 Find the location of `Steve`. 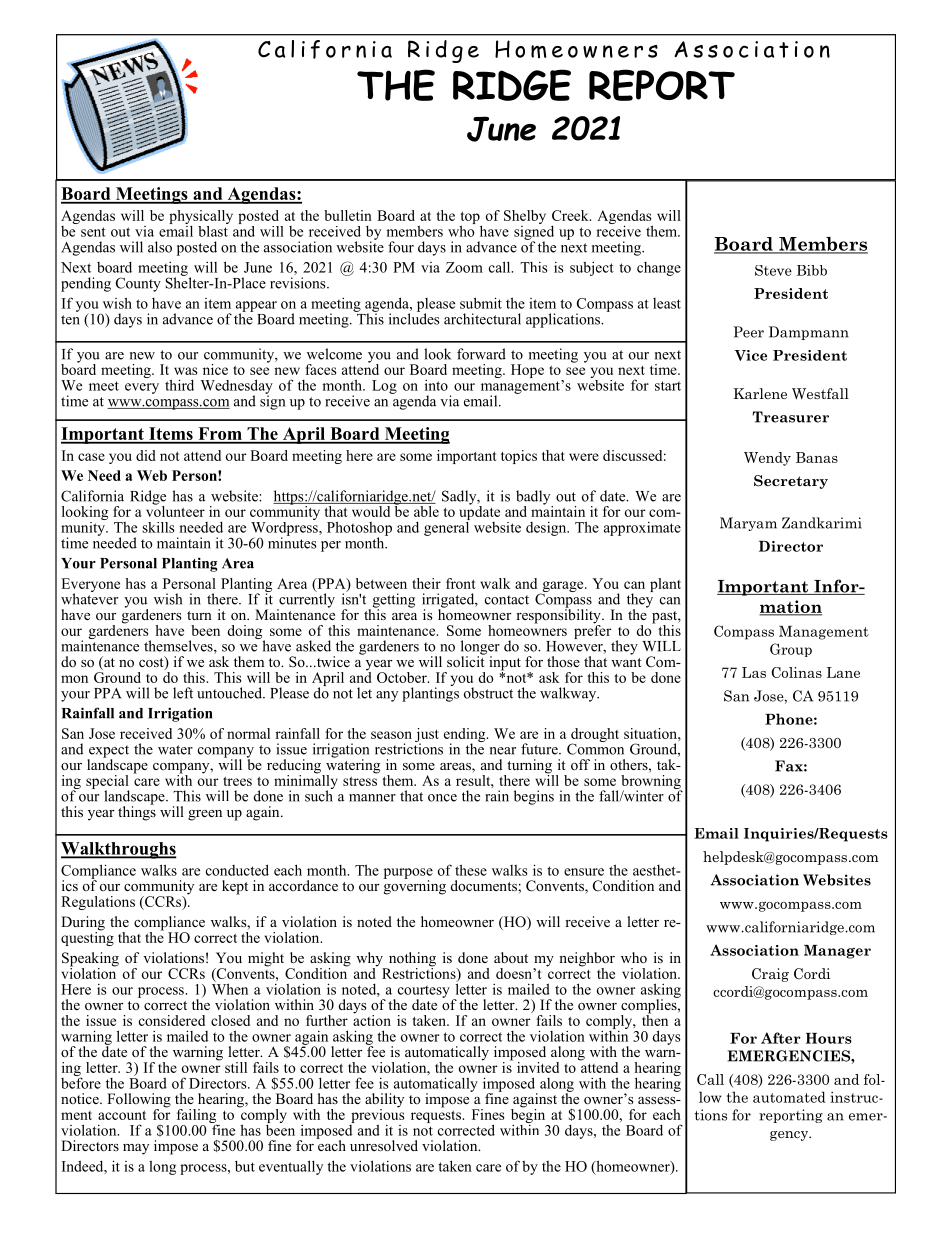

Steve is located at coordinates (773, 270).
